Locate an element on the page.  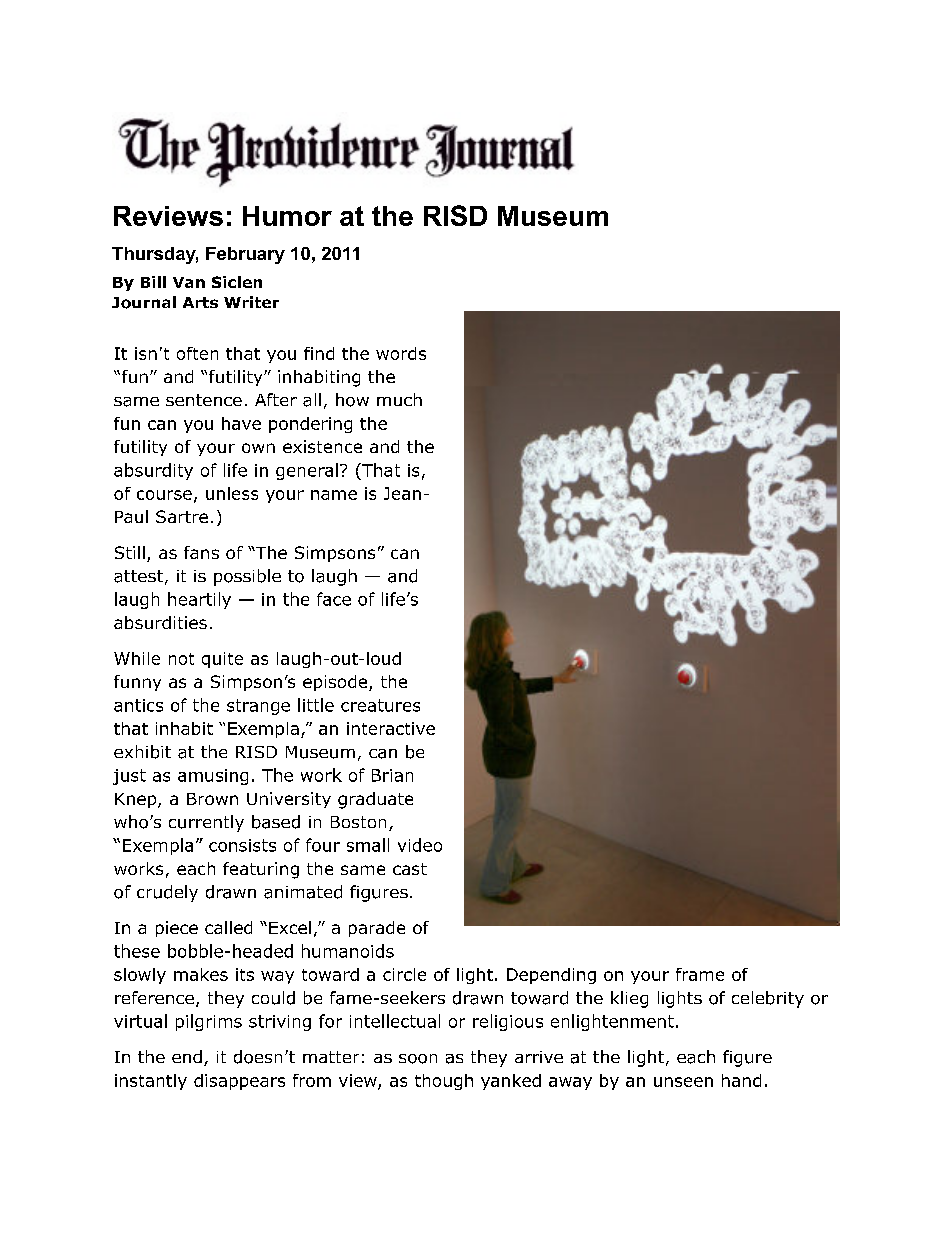
much is located at coordinates (399, 399).
